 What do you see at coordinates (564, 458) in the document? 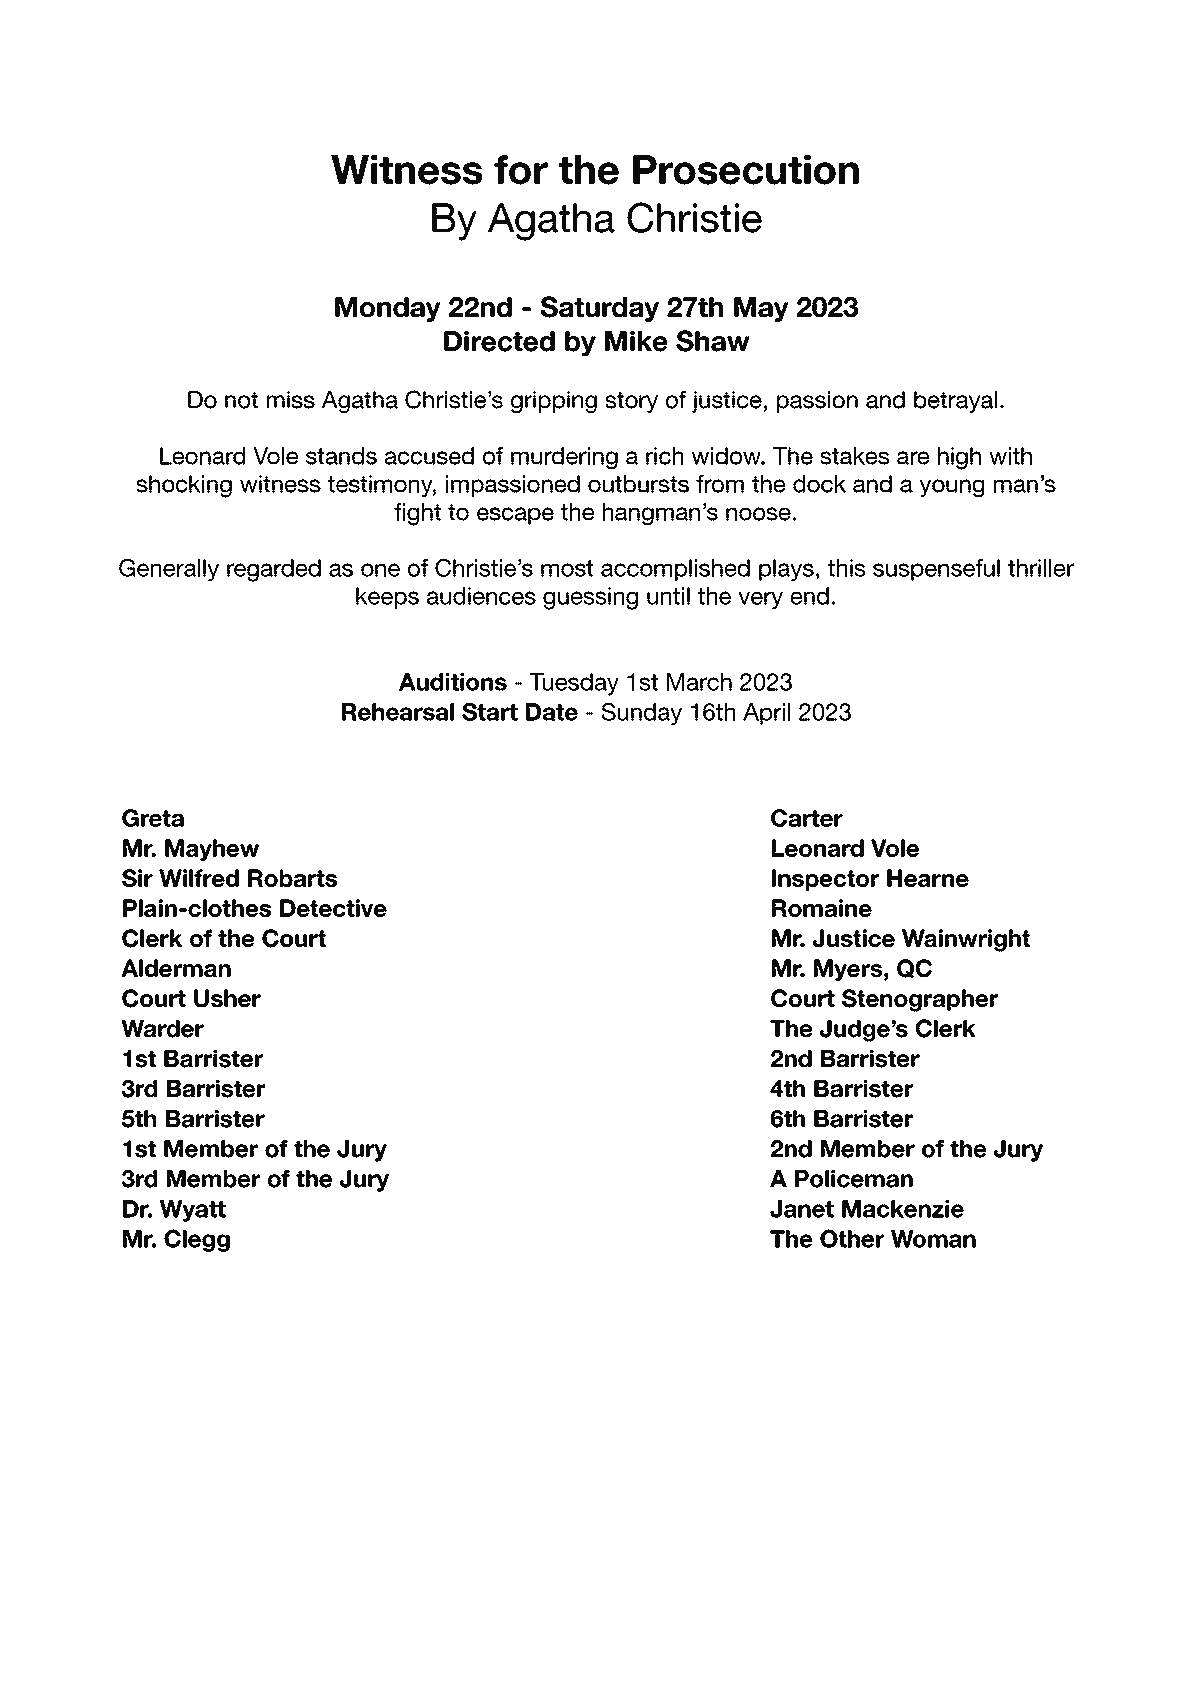
I see `murdering` at bounding box center [564, 458].
